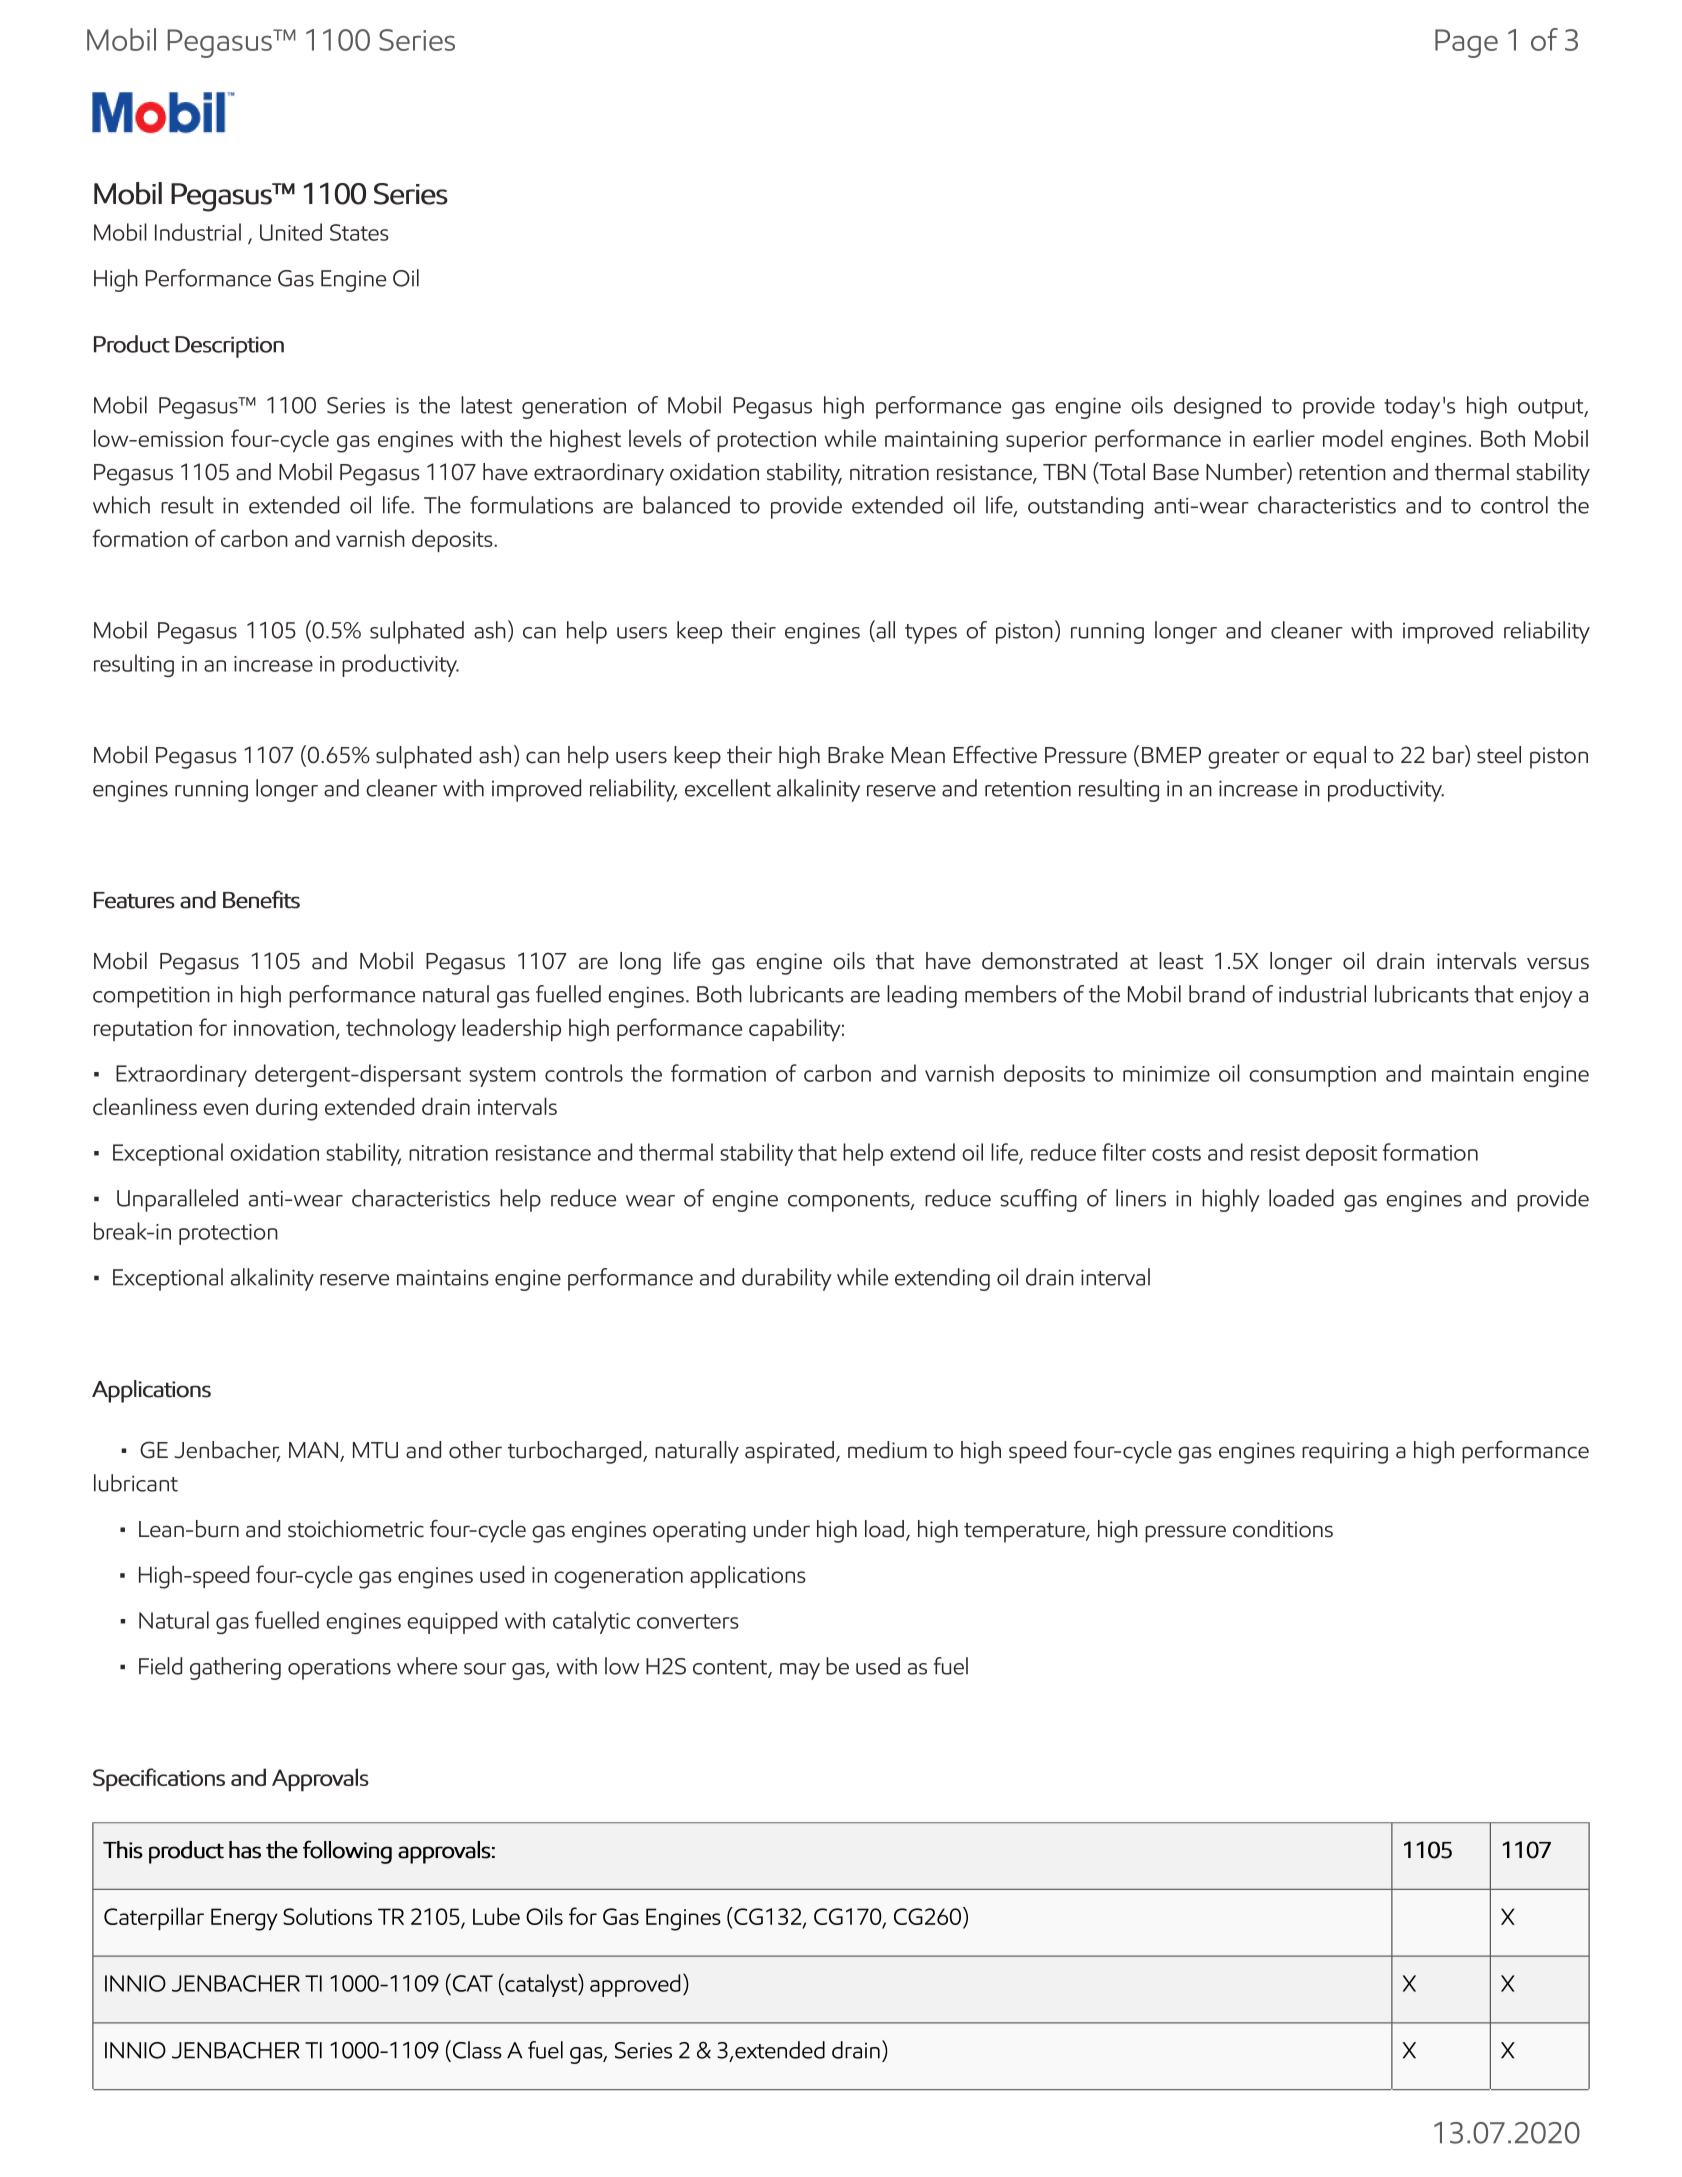  Describe the element at coordinates (856, 755) in the page. I see `Brake` at that location.
